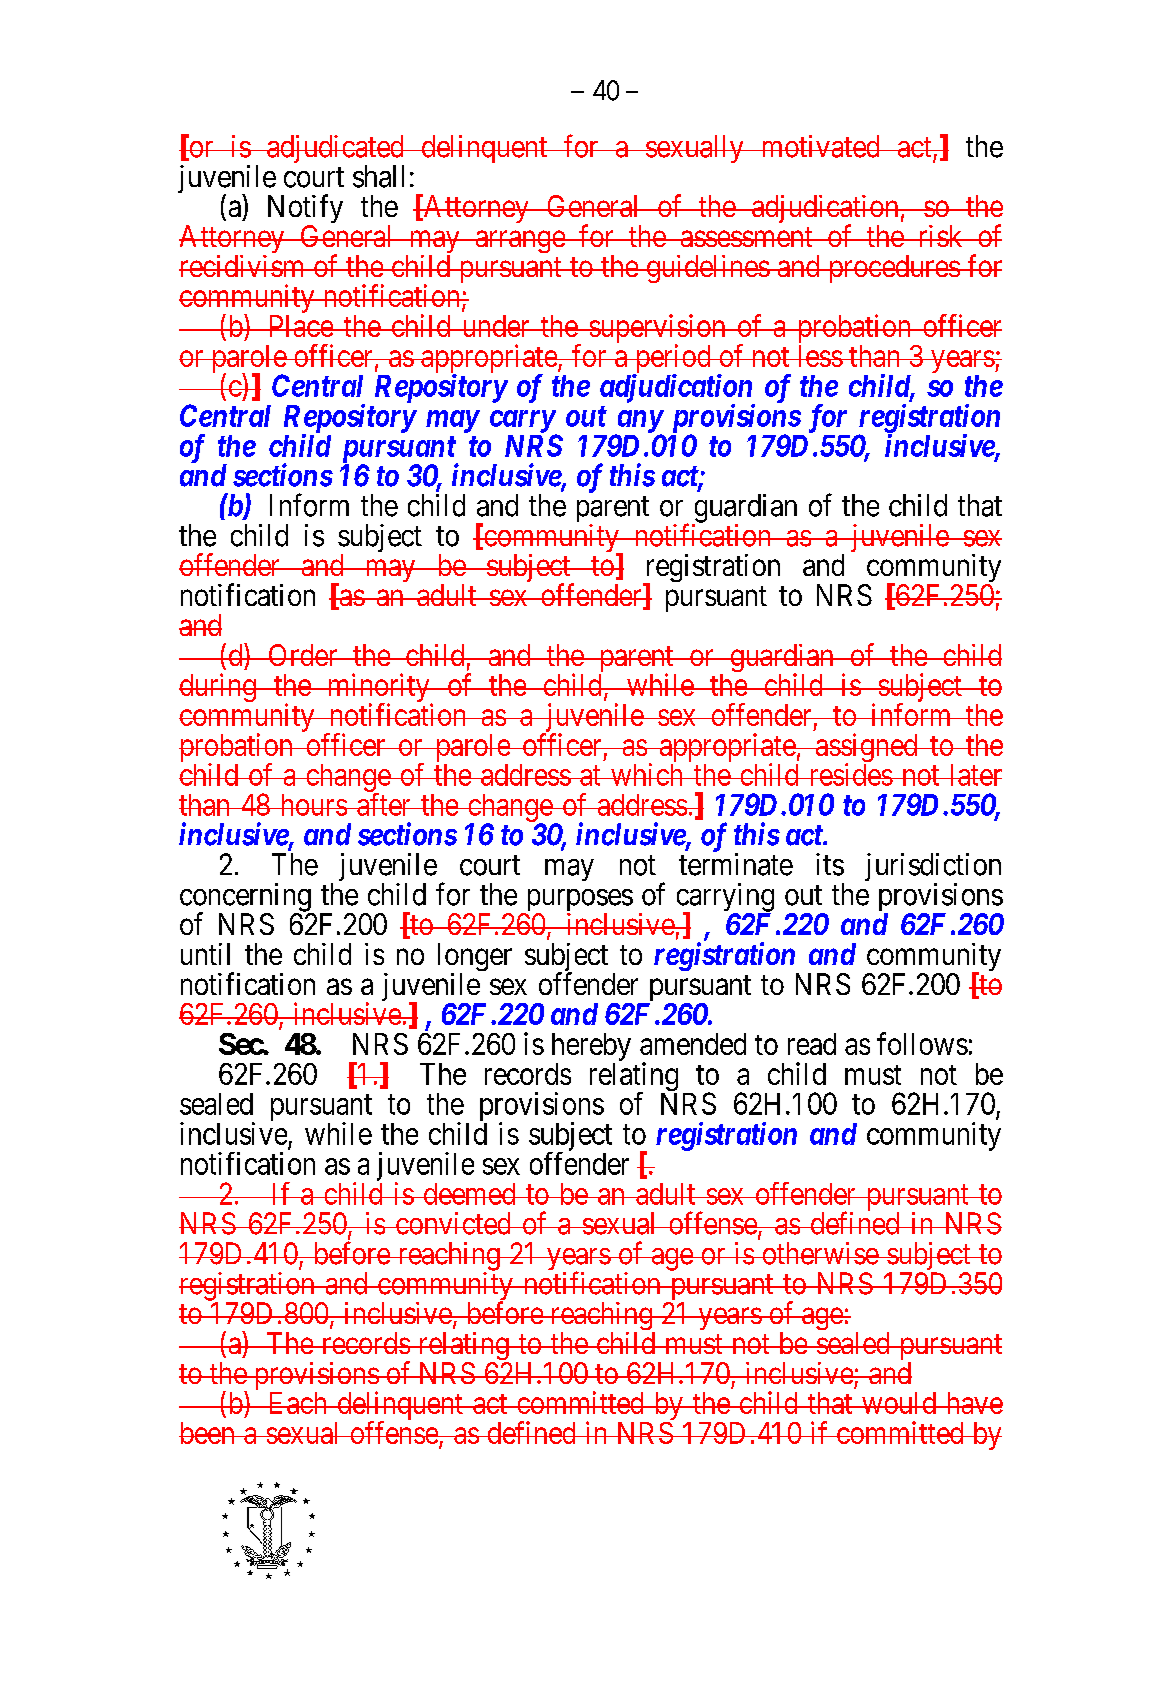 Image resolution: width=1175 pixels, height=1689 pixels. I want to click on period, so click(672, 360).
